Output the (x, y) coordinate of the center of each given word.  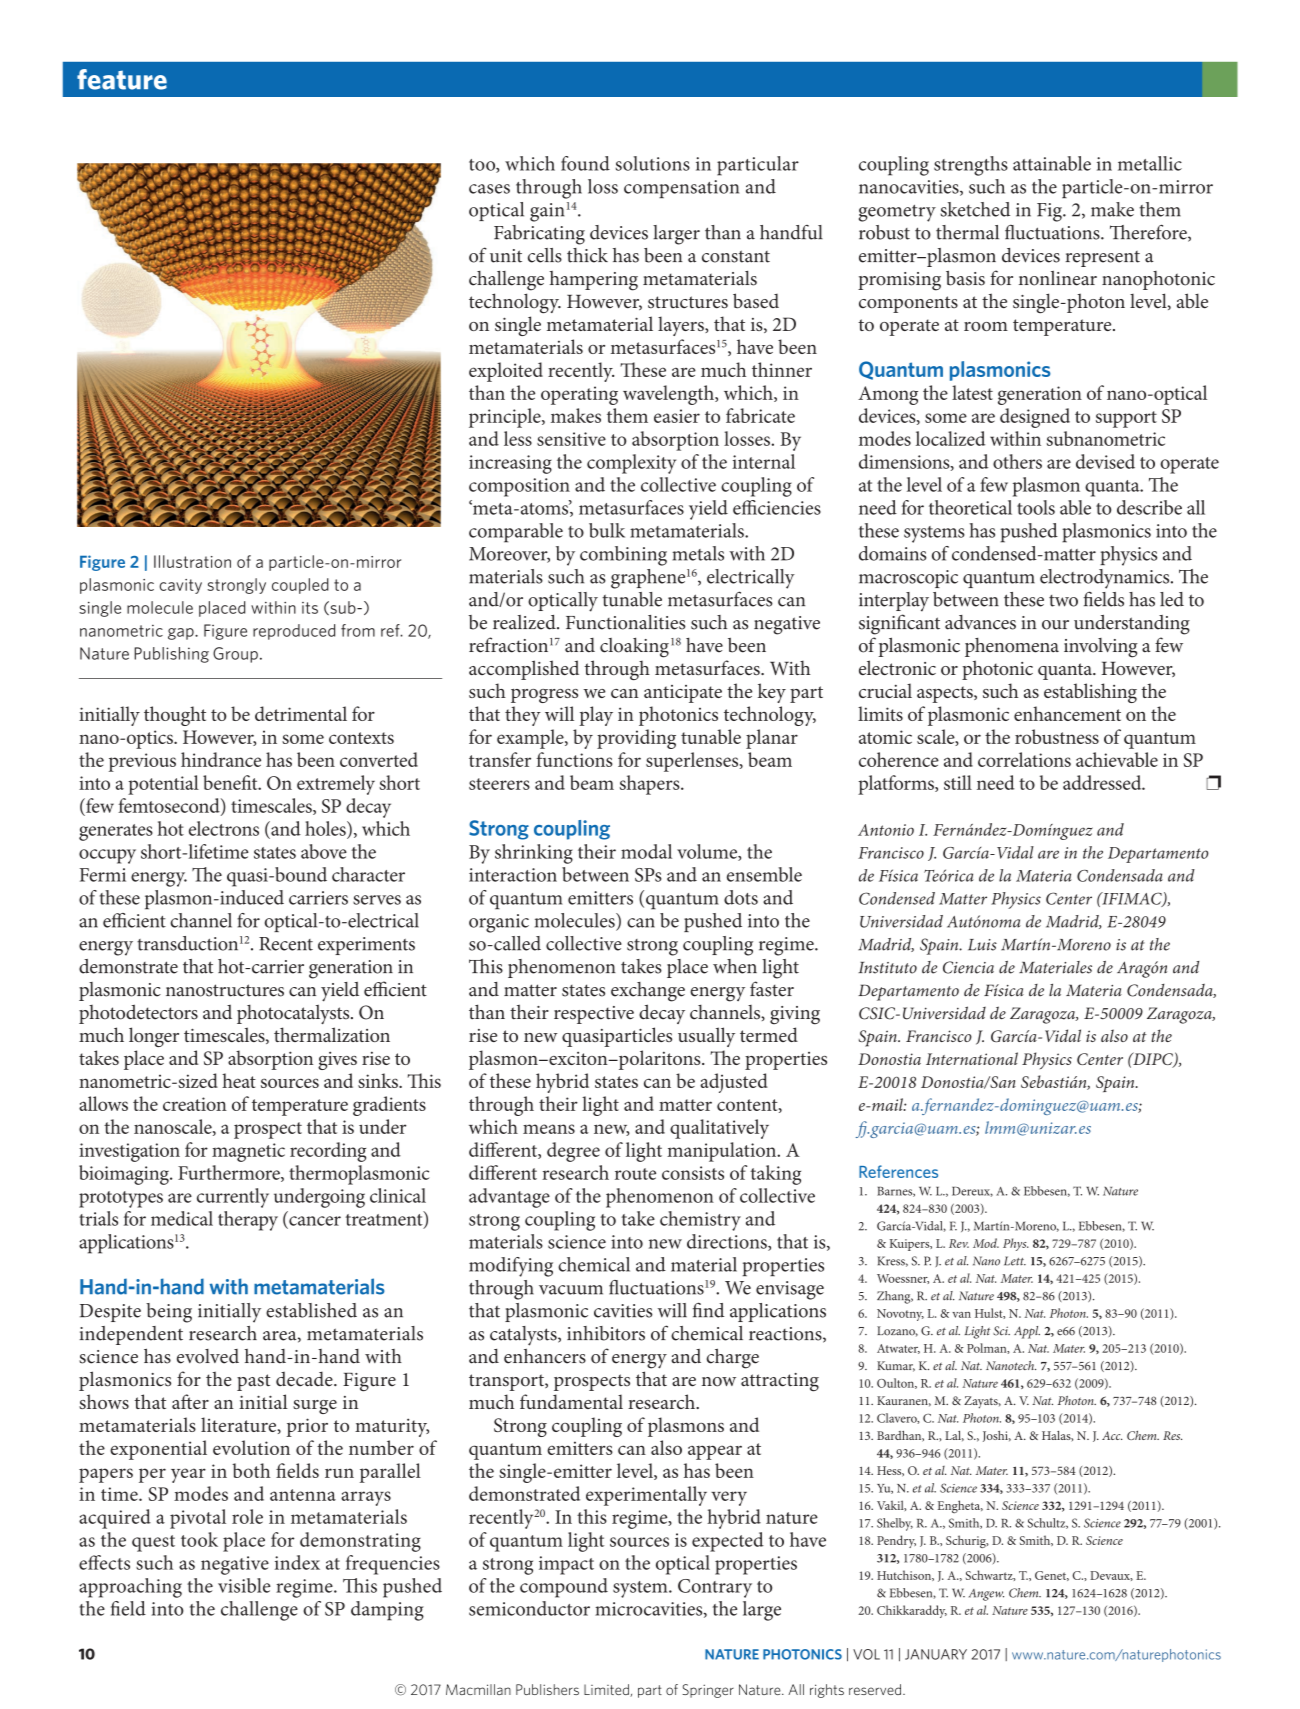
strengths (971, 166)
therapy (248, 1221)
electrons (224, 828)
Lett (1015, 1261)
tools (1036, 507)
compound (564, 1588)
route (635, 1174)
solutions (652, 163)
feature (122, 79)
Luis (982, 945)
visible (244, 1585)
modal (646, 851)
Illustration (192, 561)
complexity (631, 464)
